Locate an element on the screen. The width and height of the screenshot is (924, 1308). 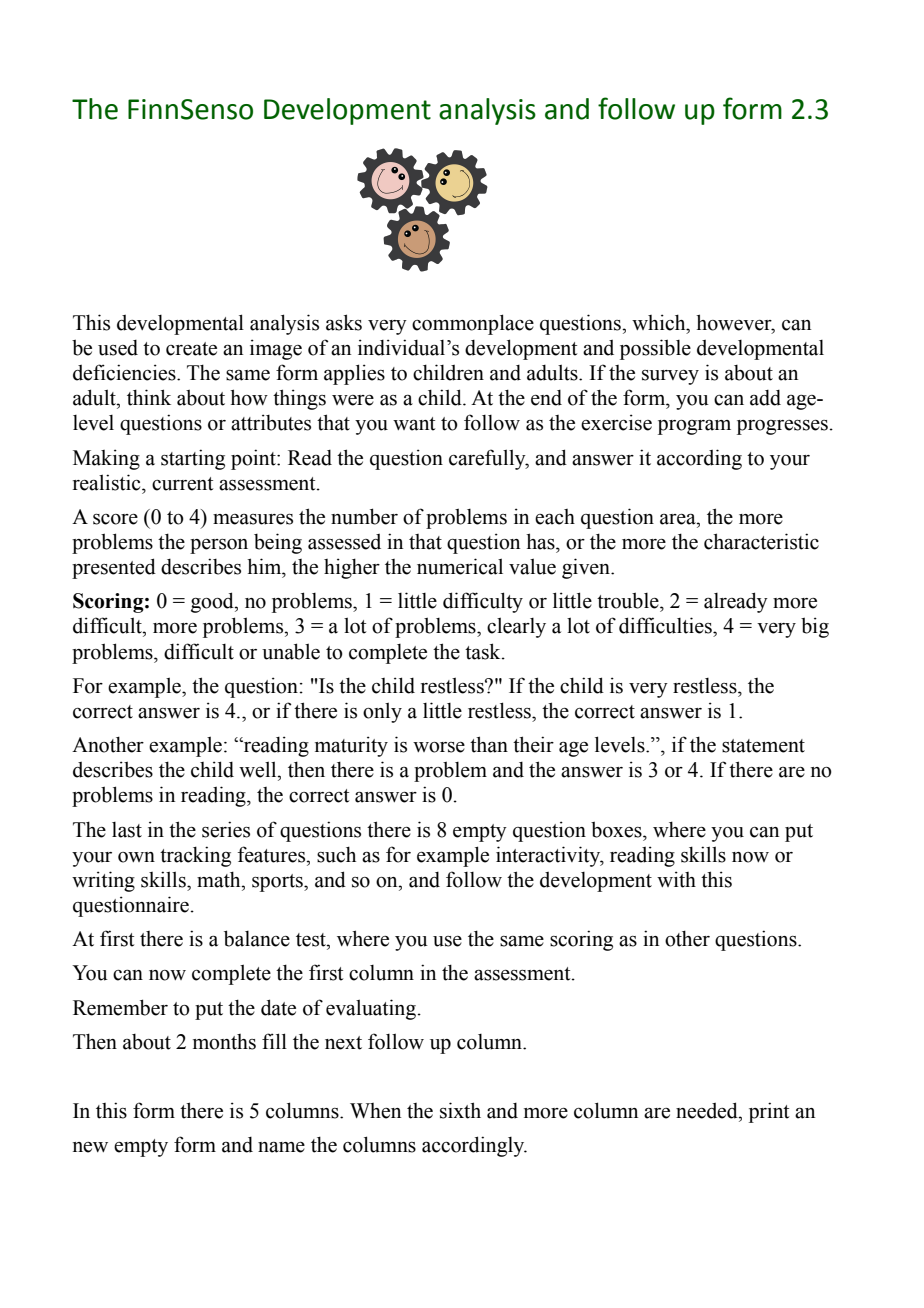
worse is located at coordinates (439, 747).
